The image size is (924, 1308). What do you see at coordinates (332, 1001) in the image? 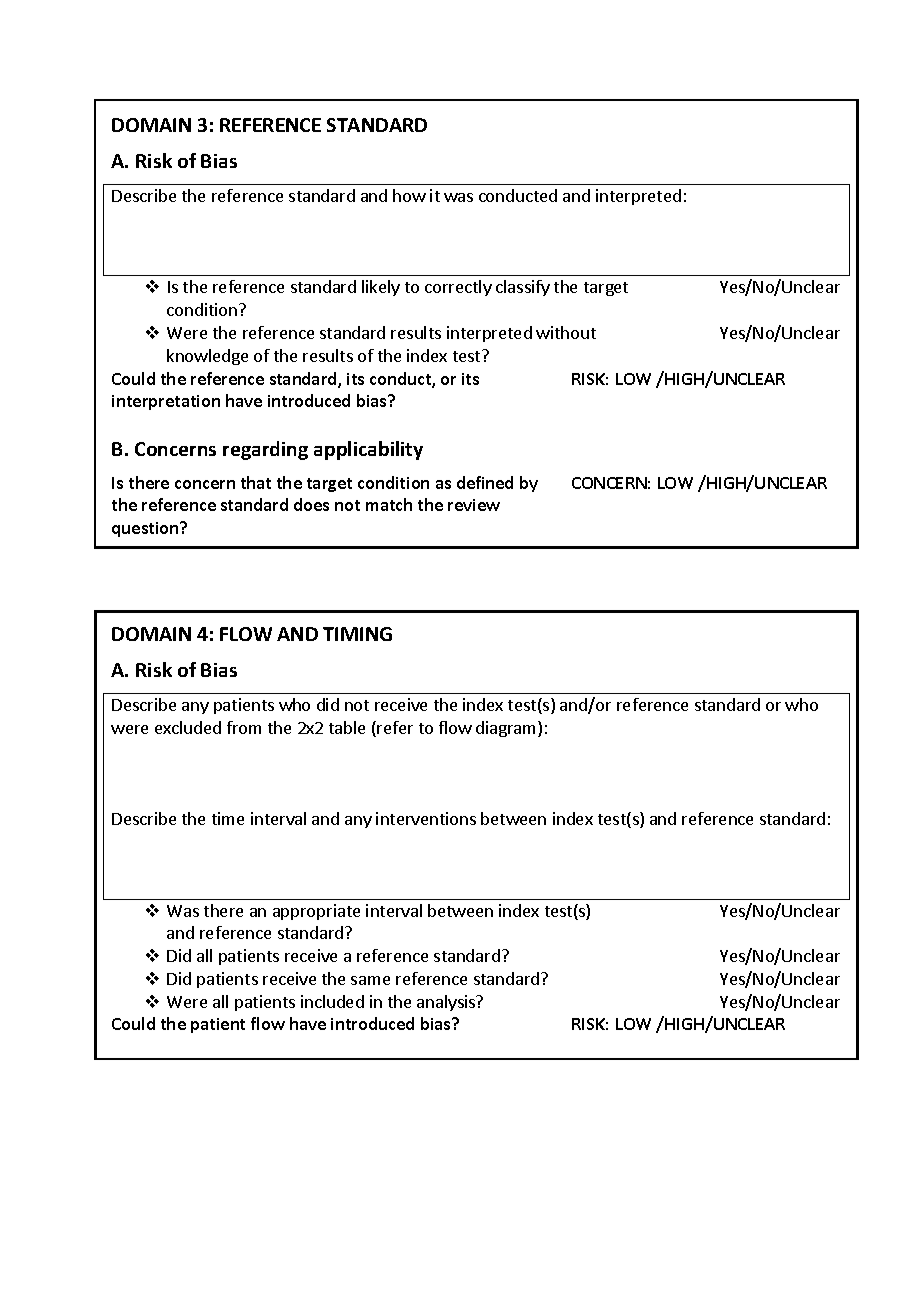
I see `included` at bounding box center [332, 1001].
